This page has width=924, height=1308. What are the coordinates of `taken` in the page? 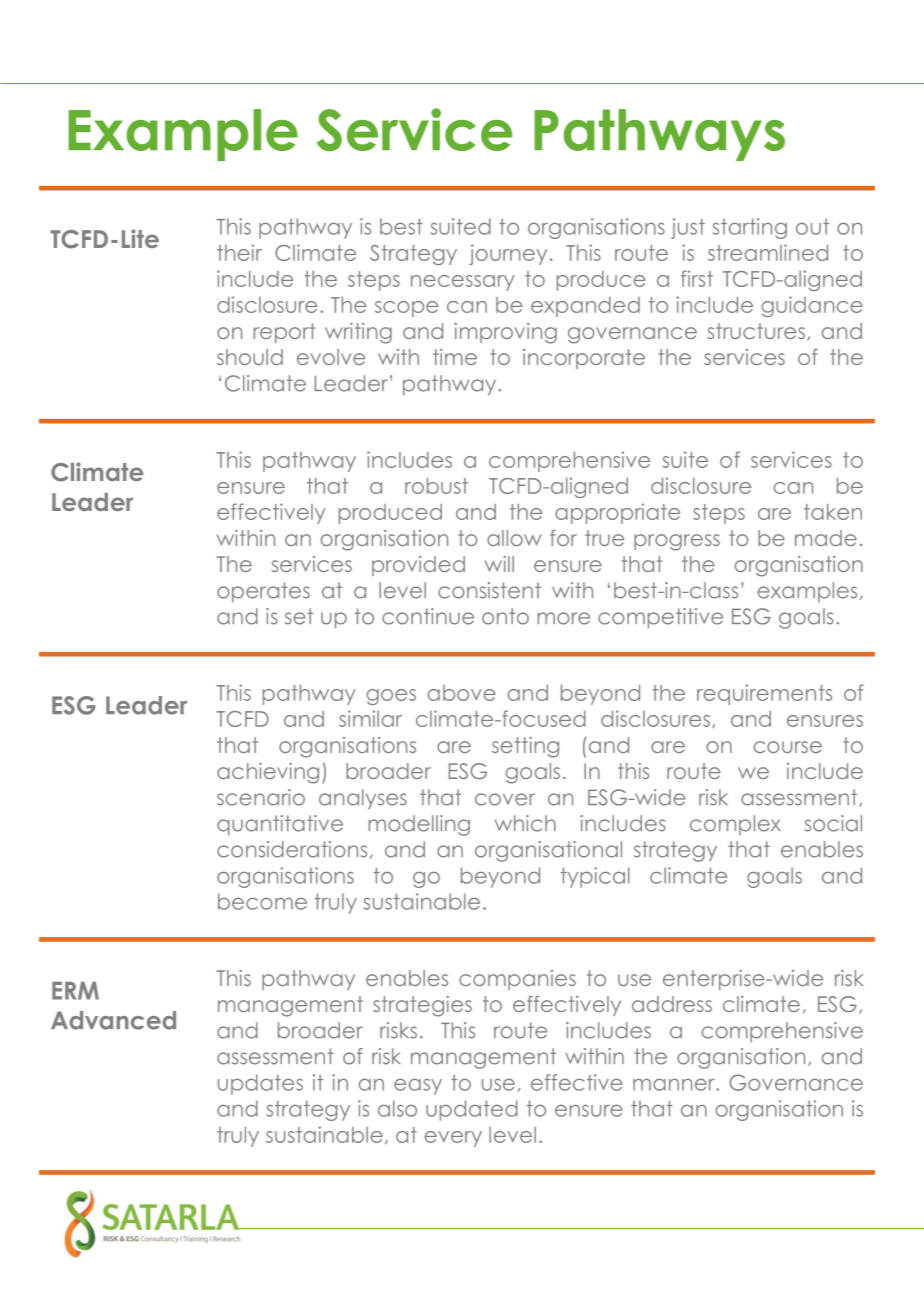 It's located at (833, 512).
